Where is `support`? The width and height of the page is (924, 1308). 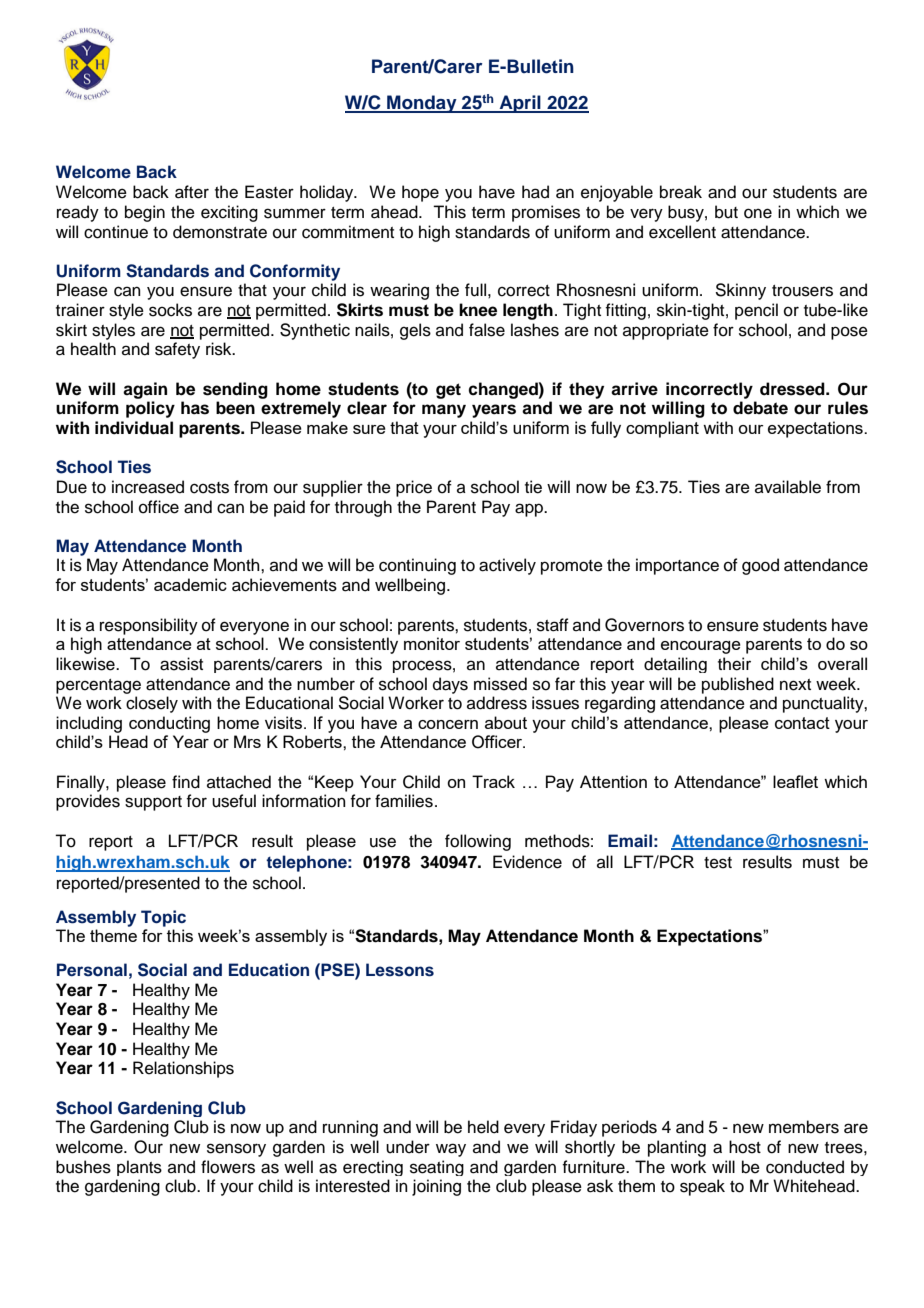 support is located at coordinates (153, 803).
